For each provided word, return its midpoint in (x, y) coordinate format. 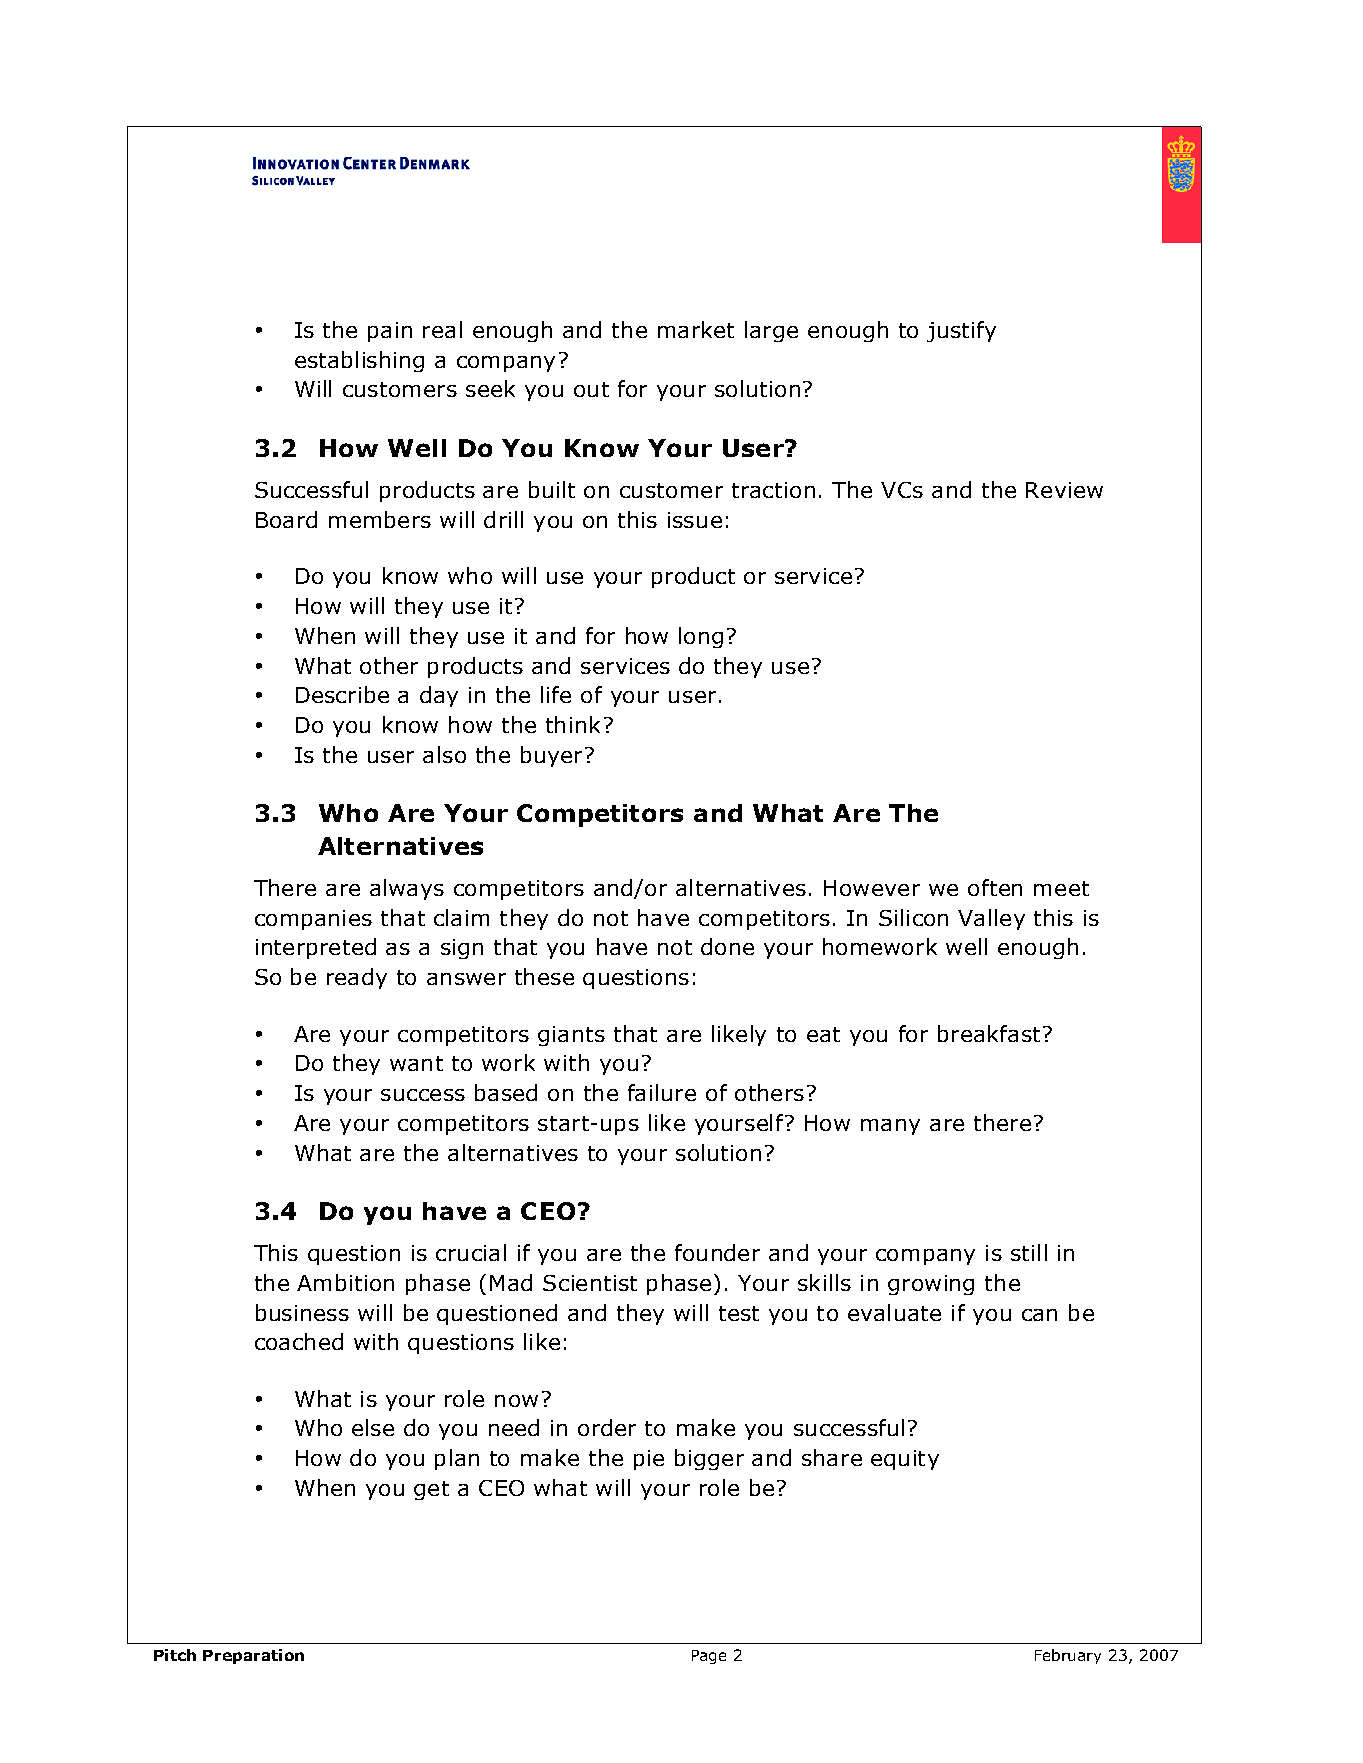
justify (961, 331)
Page (709, 1657)
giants (571, 1036)
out (591, 389)
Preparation (253, 1656)
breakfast (989, 1033)
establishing (359, 361)
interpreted (316, 948)
